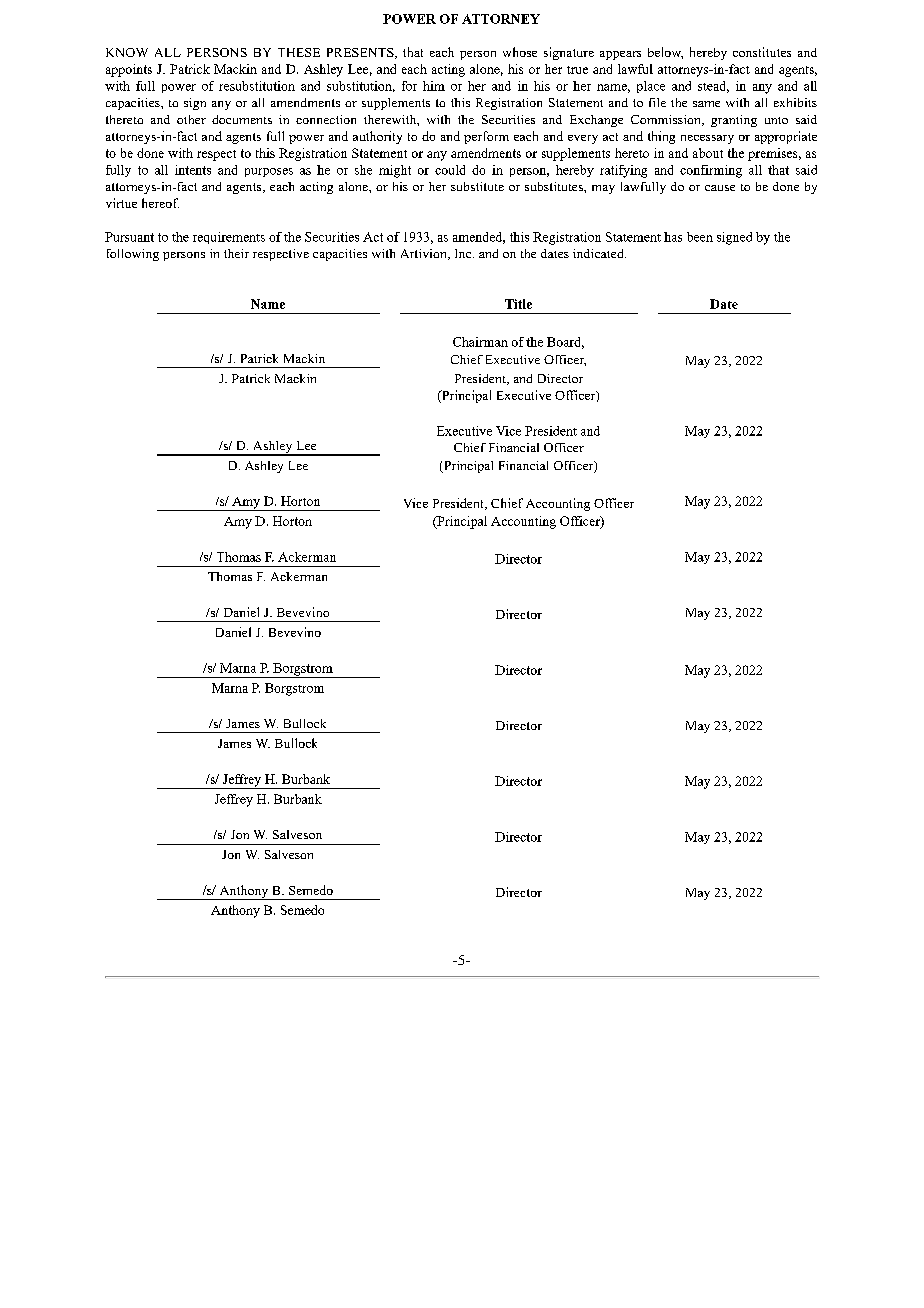 The height and width of the screenshot is (1308, 924). I want to click on hereof, so click(160, 203).
